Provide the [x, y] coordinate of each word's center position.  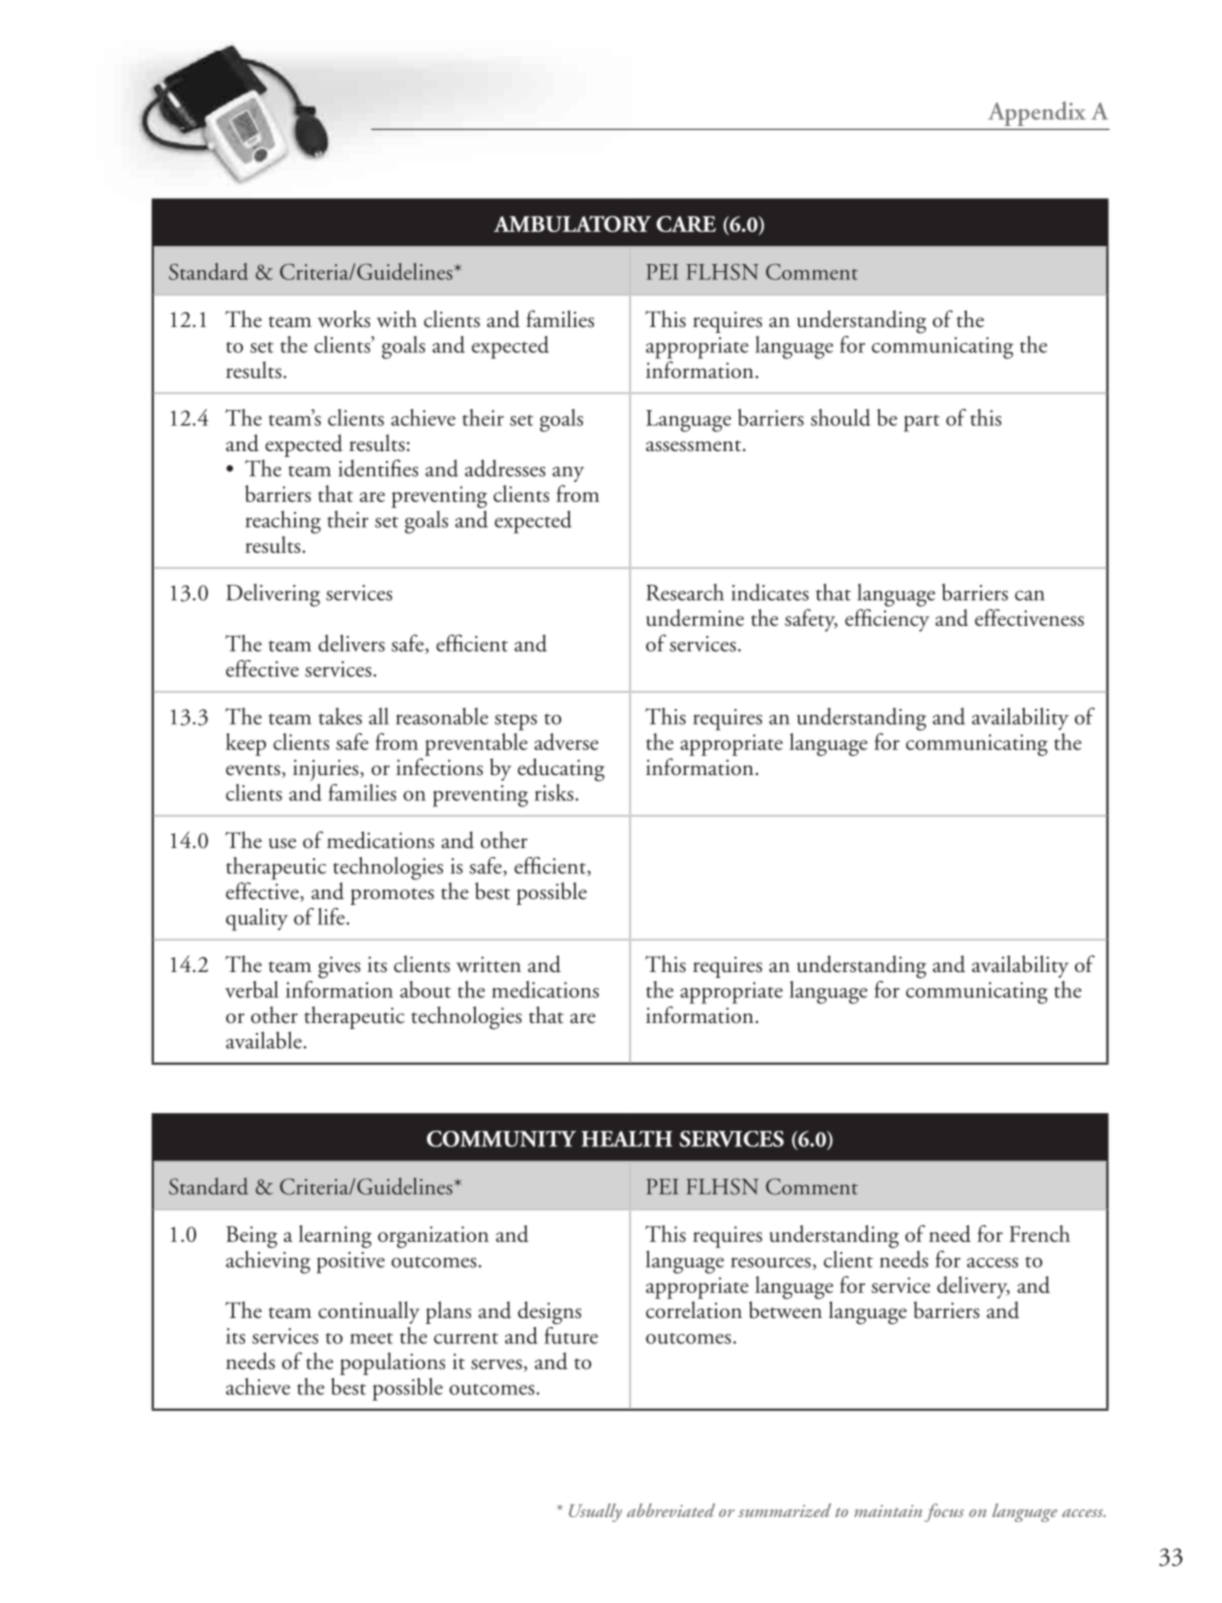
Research [685, 592]
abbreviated [671, 1510]
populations [392, 1363]
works [344, 319]
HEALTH [626, 1139]
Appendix [1036, 114]
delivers [351, 643]
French [1039, 1233]
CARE [686, 224]
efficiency [887, 620]
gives [339, 967]
